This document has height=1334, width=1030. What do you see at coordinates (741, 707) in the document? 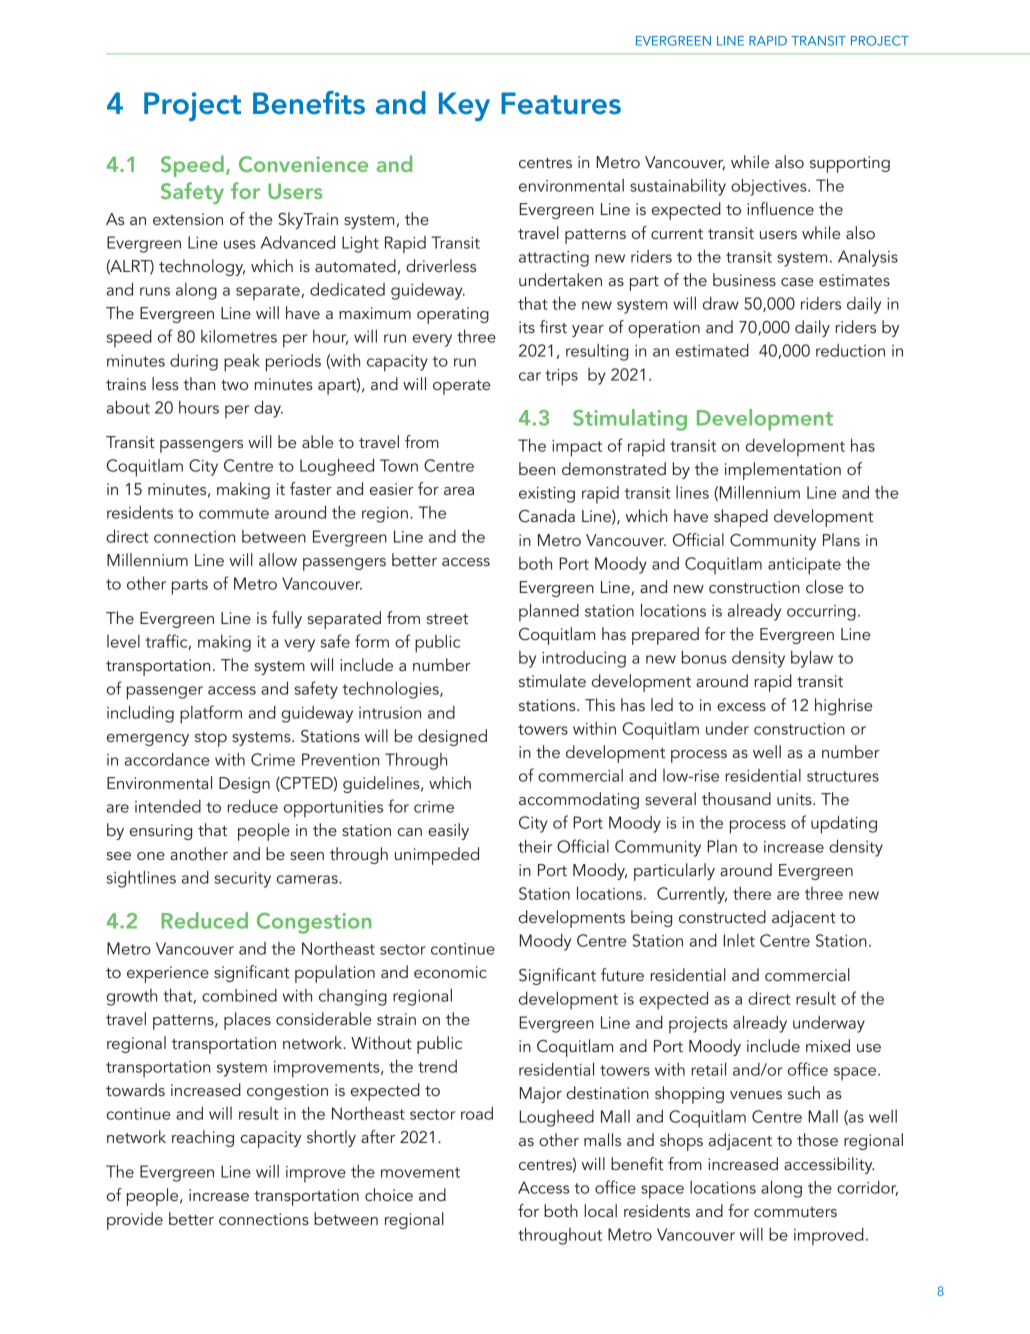
I see `excess` at bounding box center [741, 707].
